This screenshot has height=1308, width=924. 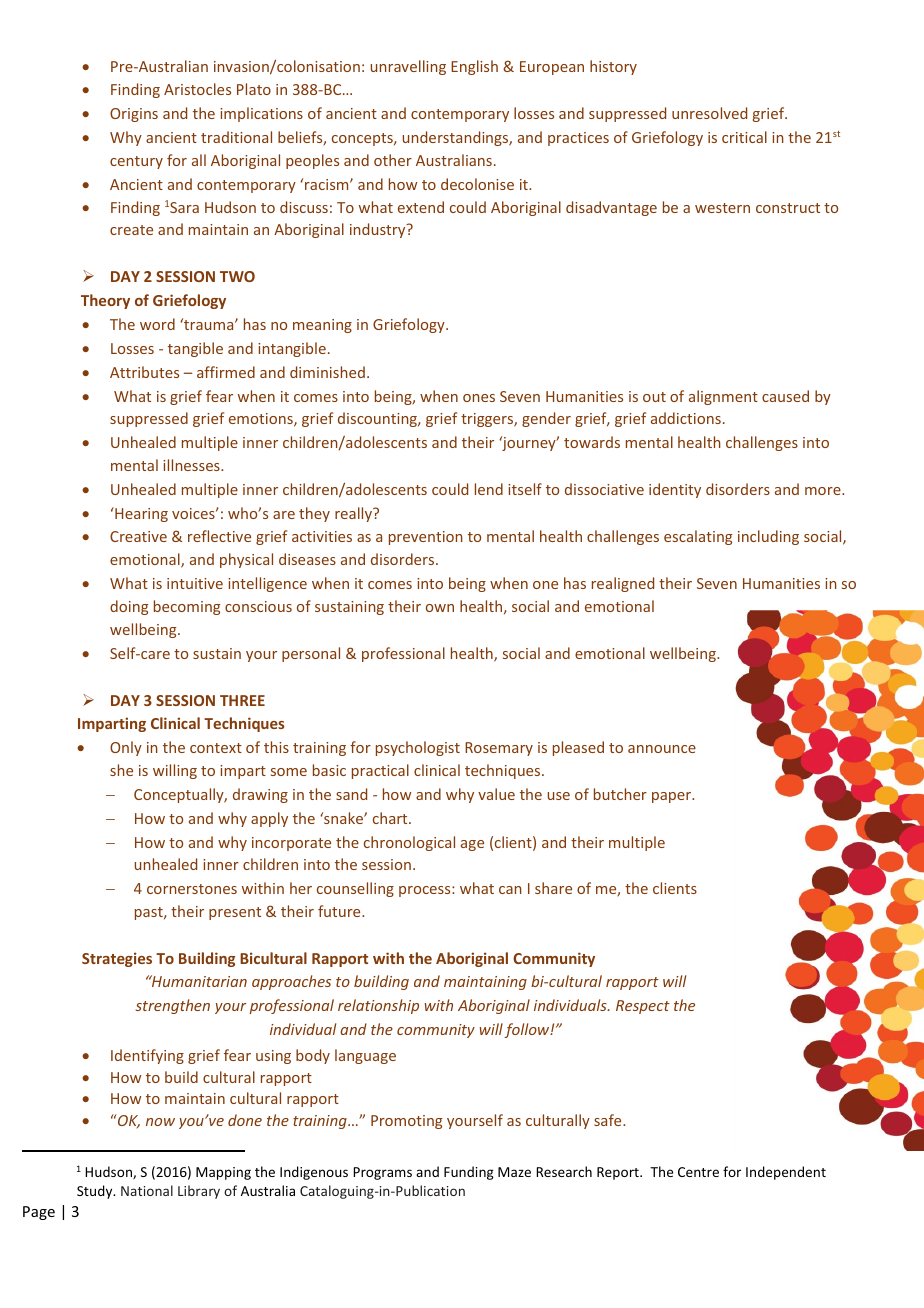 I want to click on Strategies, so click(x=117, y=959).
